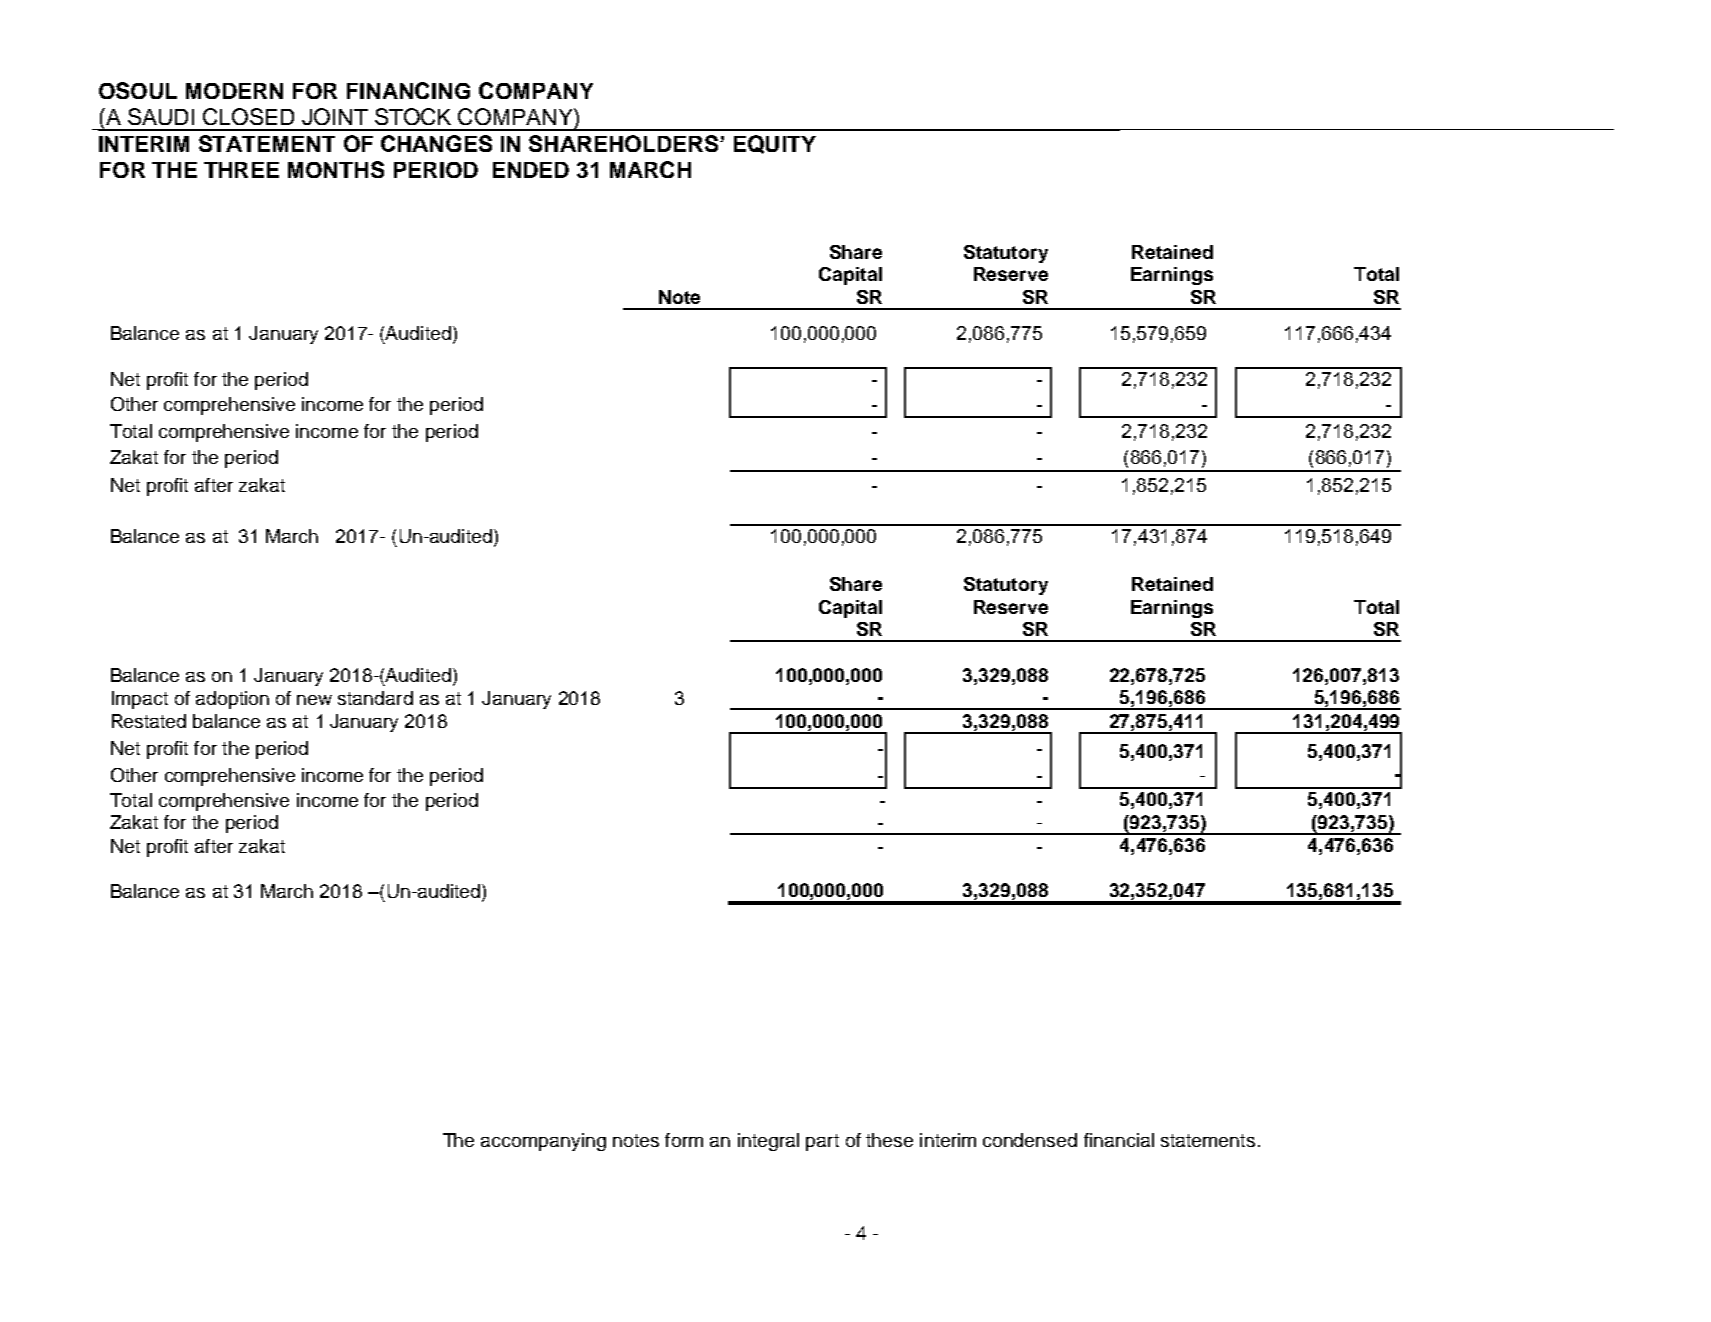 The image size is (1711, 1322). What do you see at coordinates (1030, 1140) in the image?
I see `condensed` at bounding box center [1030, 1140].
